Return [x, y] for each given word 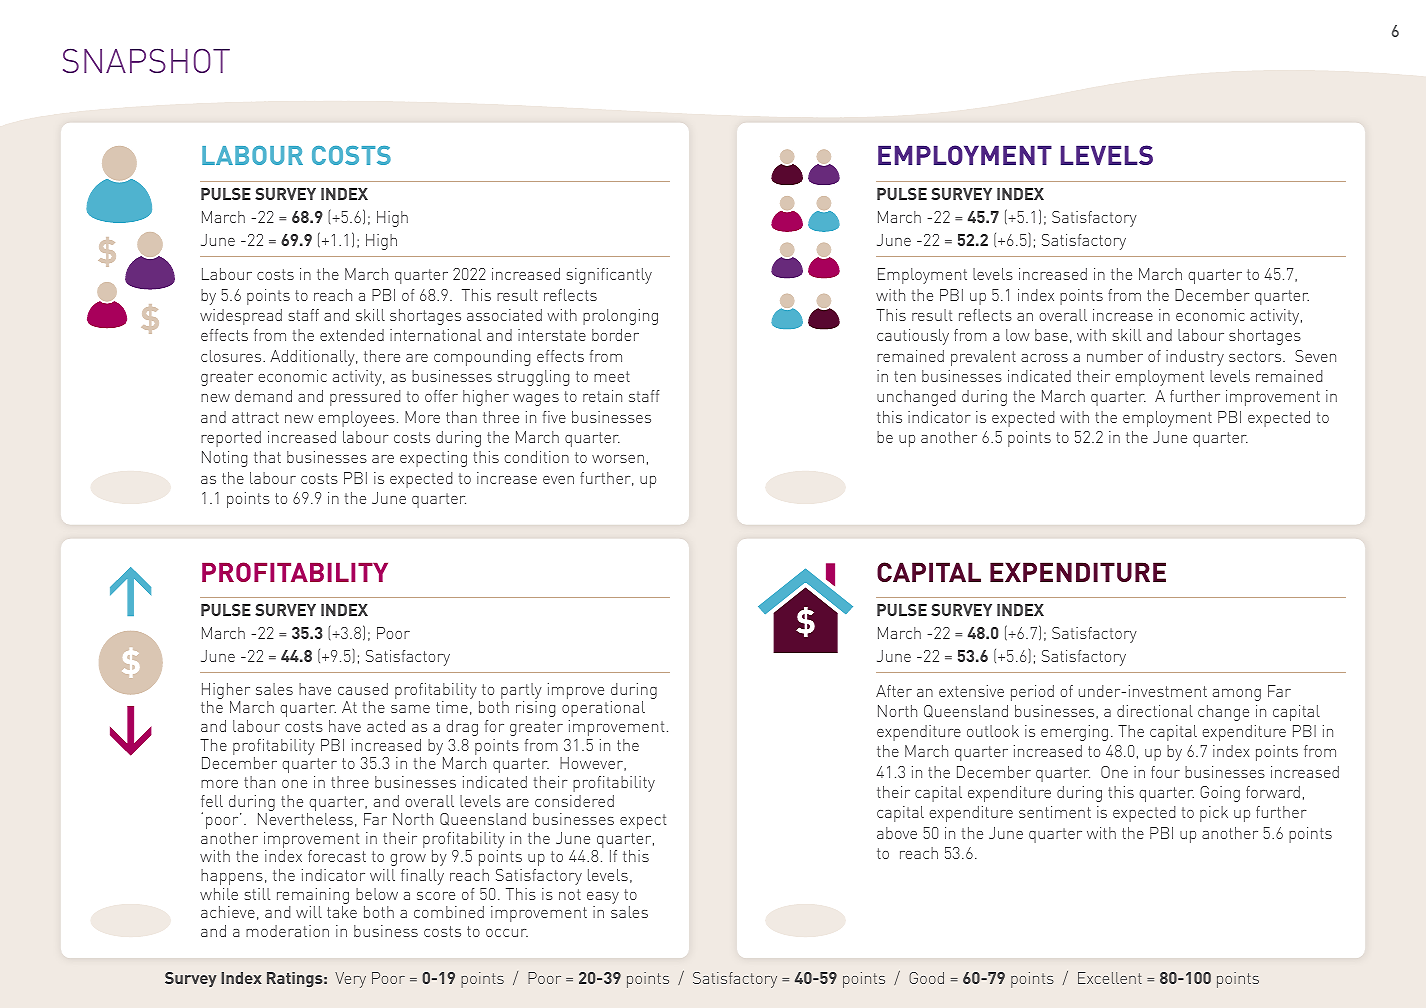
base [1051, 335]
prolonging [620, 317]
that [267, 457]
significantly [609, 276]
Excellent [1110, 978]
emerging [1074, 733]
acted [386, 726]
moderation [287, 931]
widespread [241, 317]
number [1115, 356]
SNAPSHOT [146, 61]
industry [1195, 358]
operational [603, 709]
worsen [618, 459]
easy [603, 898]
